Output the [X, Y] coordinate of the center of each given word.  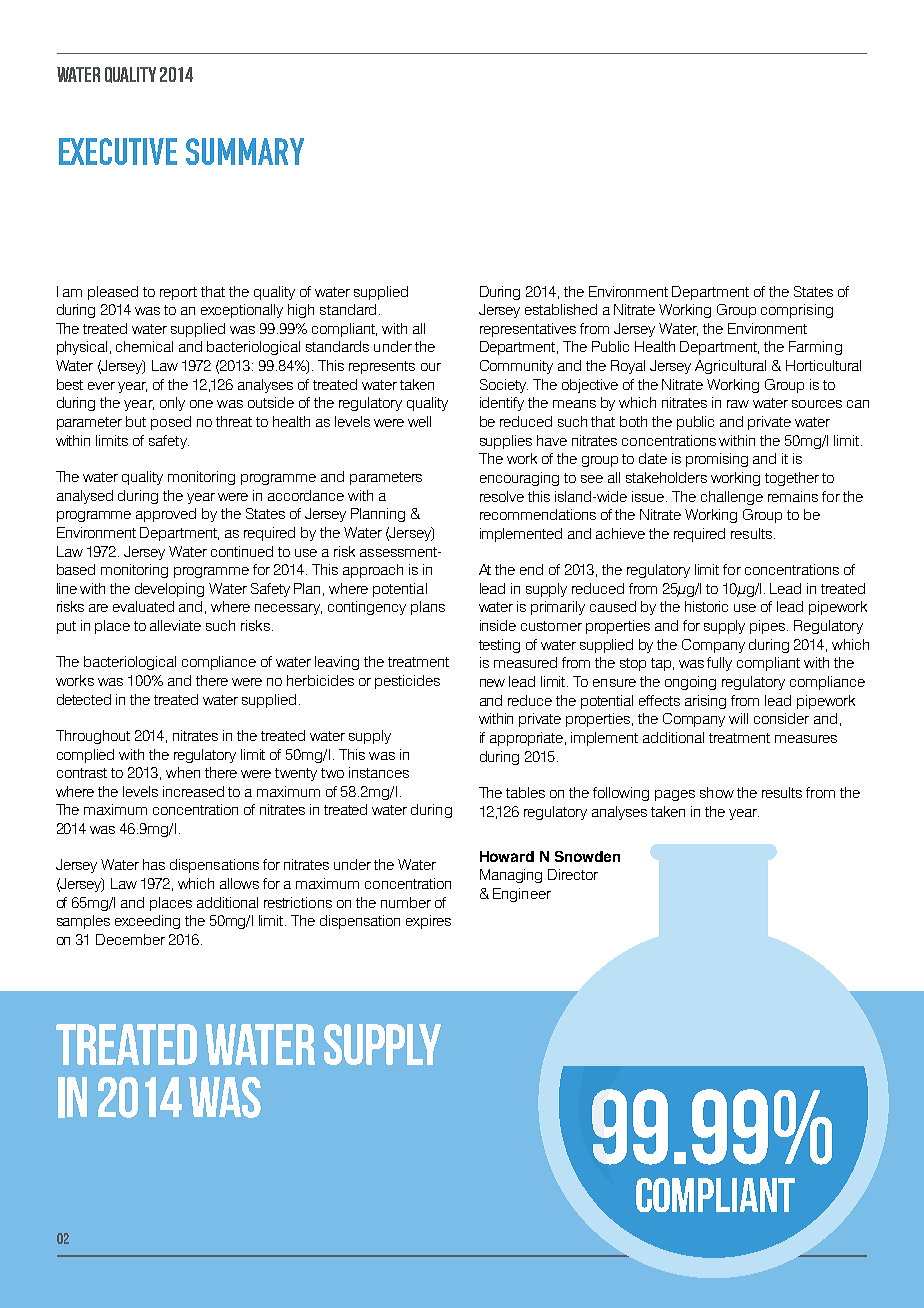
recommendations [538, 514]
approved [166, 515]
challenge [732, 498]
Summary [245, 151]
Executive [118, 151]
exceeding [147, 922]
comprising [797, 311]
